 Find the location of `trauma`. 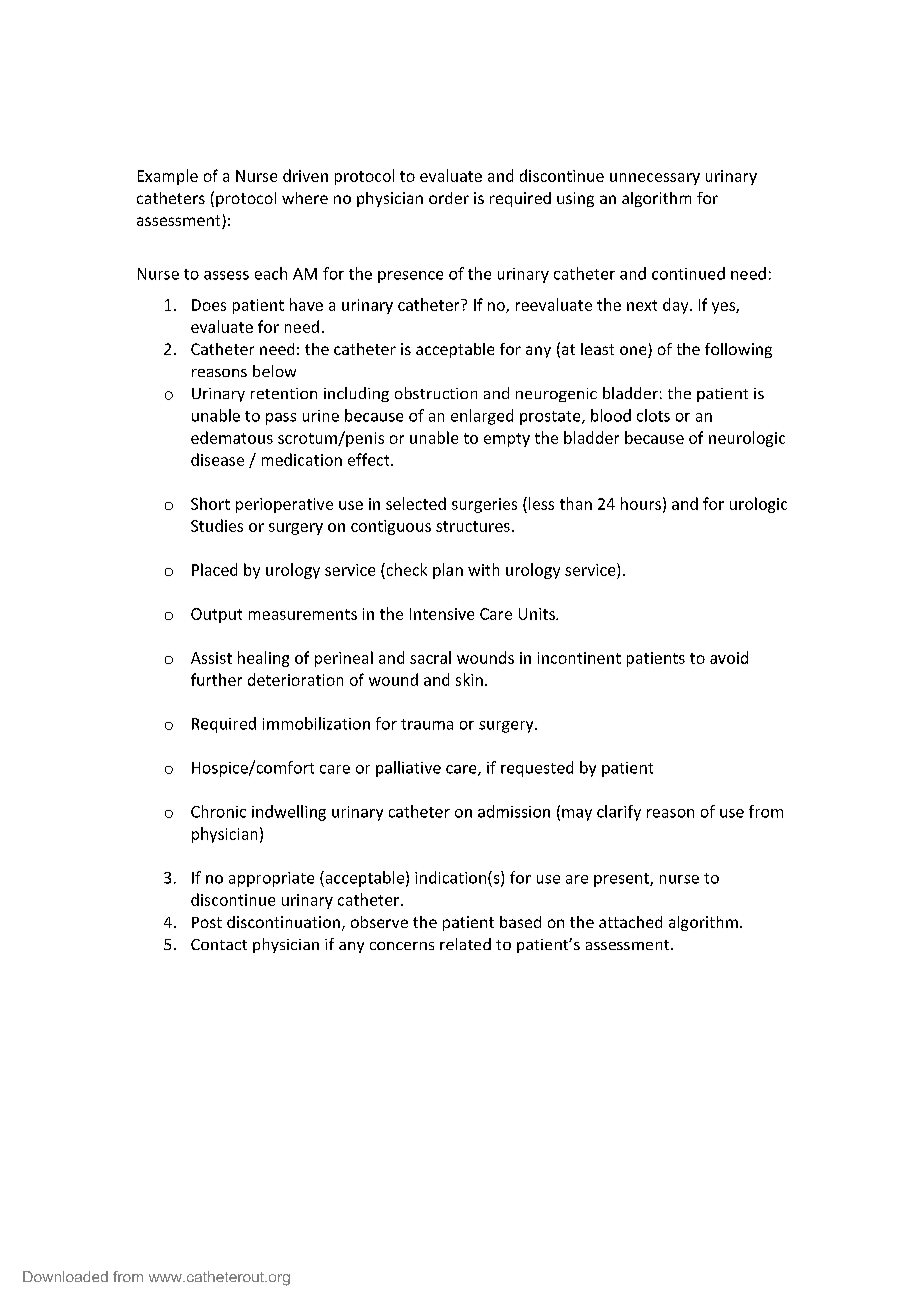

trauma is located at coordinates (427, 724).
